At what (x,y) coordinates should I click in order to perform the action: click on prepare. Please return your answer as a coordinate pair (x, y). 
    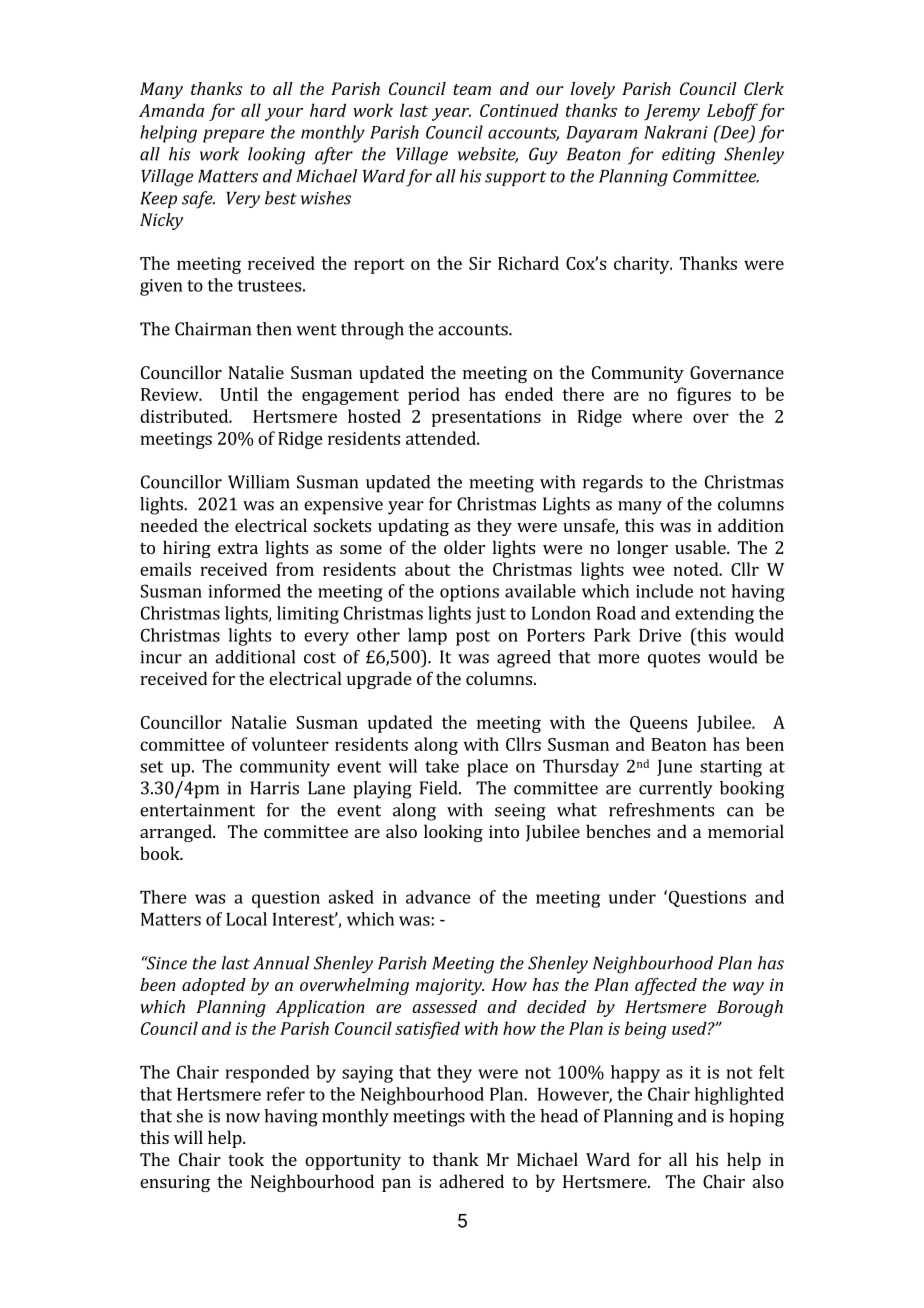
    Looking at the image, I should click on (233, 136).
